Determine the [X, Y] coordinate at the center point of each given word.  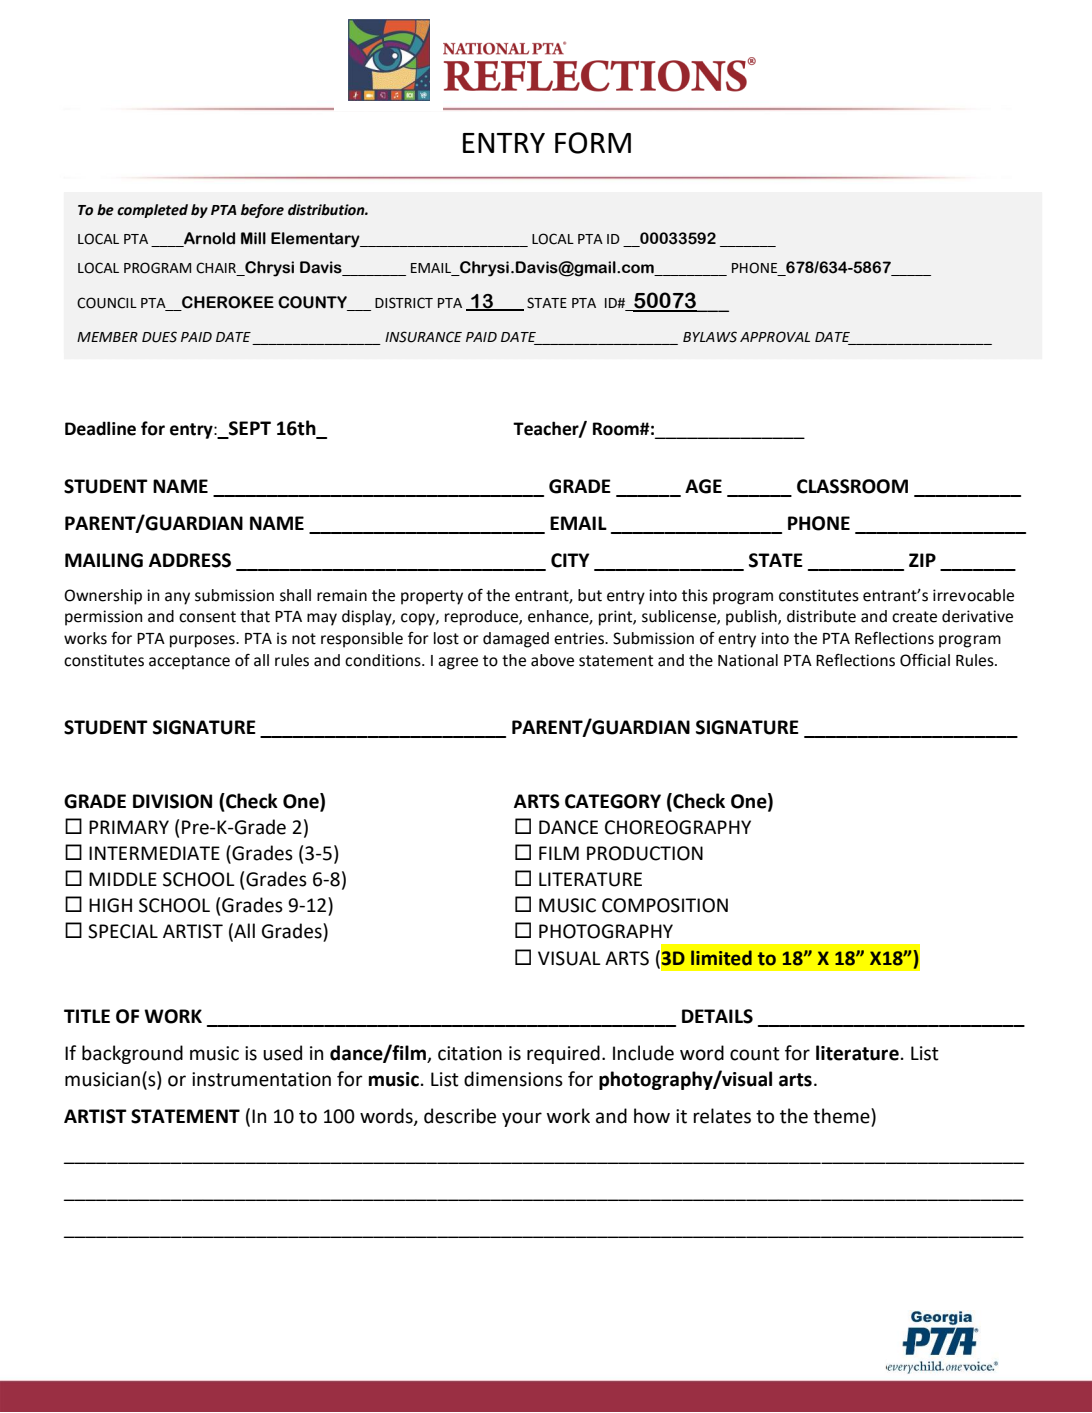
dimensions [513, 1079]
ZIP [922, 560]
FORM [593, 143]
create [914, 617]
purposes [203, 641]
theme [842, 1116]
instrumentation [261, 1079]
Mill [253, 238]
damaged [516, 640]
